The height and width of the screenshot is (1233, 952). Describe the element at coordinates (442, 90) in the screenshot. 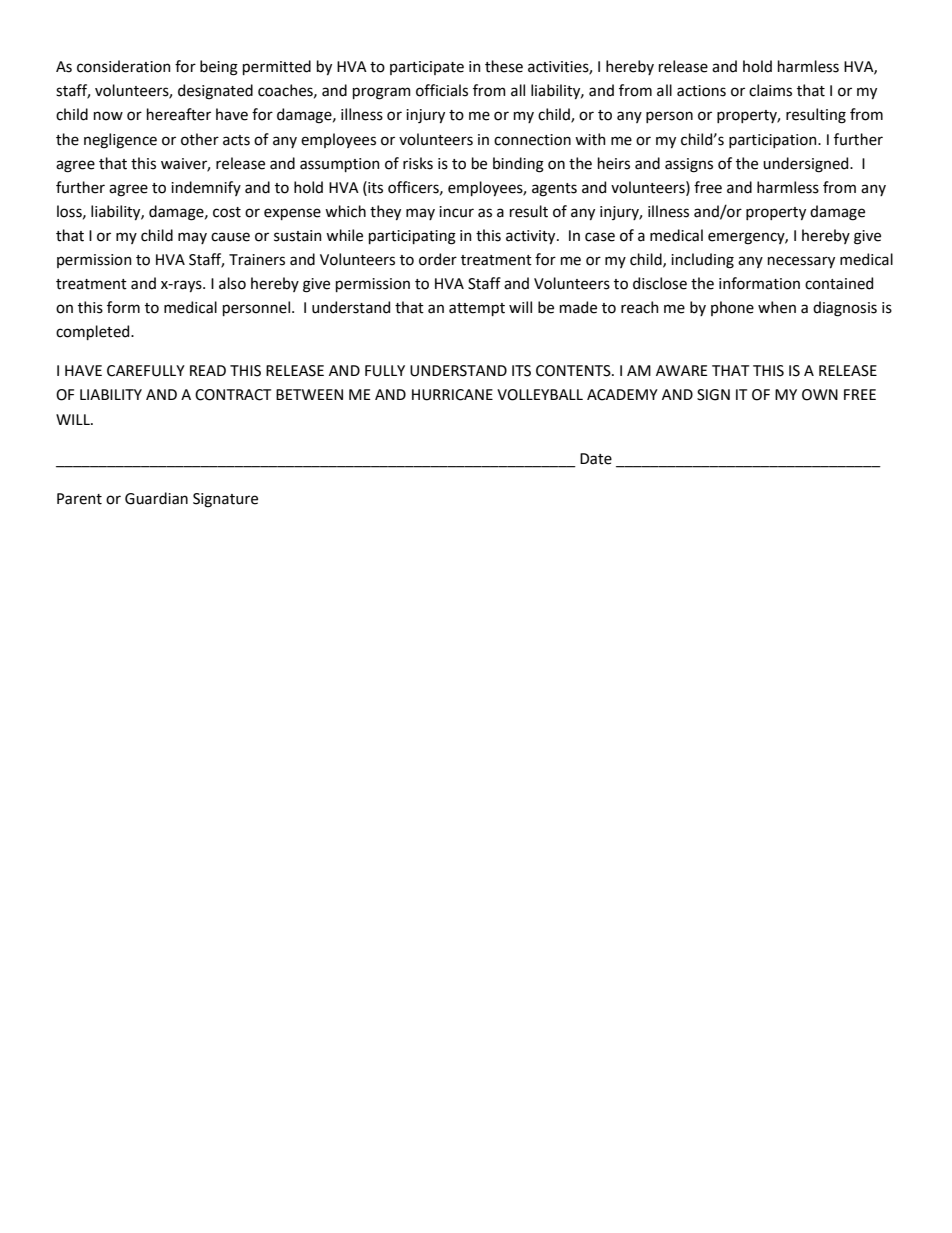

I see `officials` at that location.
